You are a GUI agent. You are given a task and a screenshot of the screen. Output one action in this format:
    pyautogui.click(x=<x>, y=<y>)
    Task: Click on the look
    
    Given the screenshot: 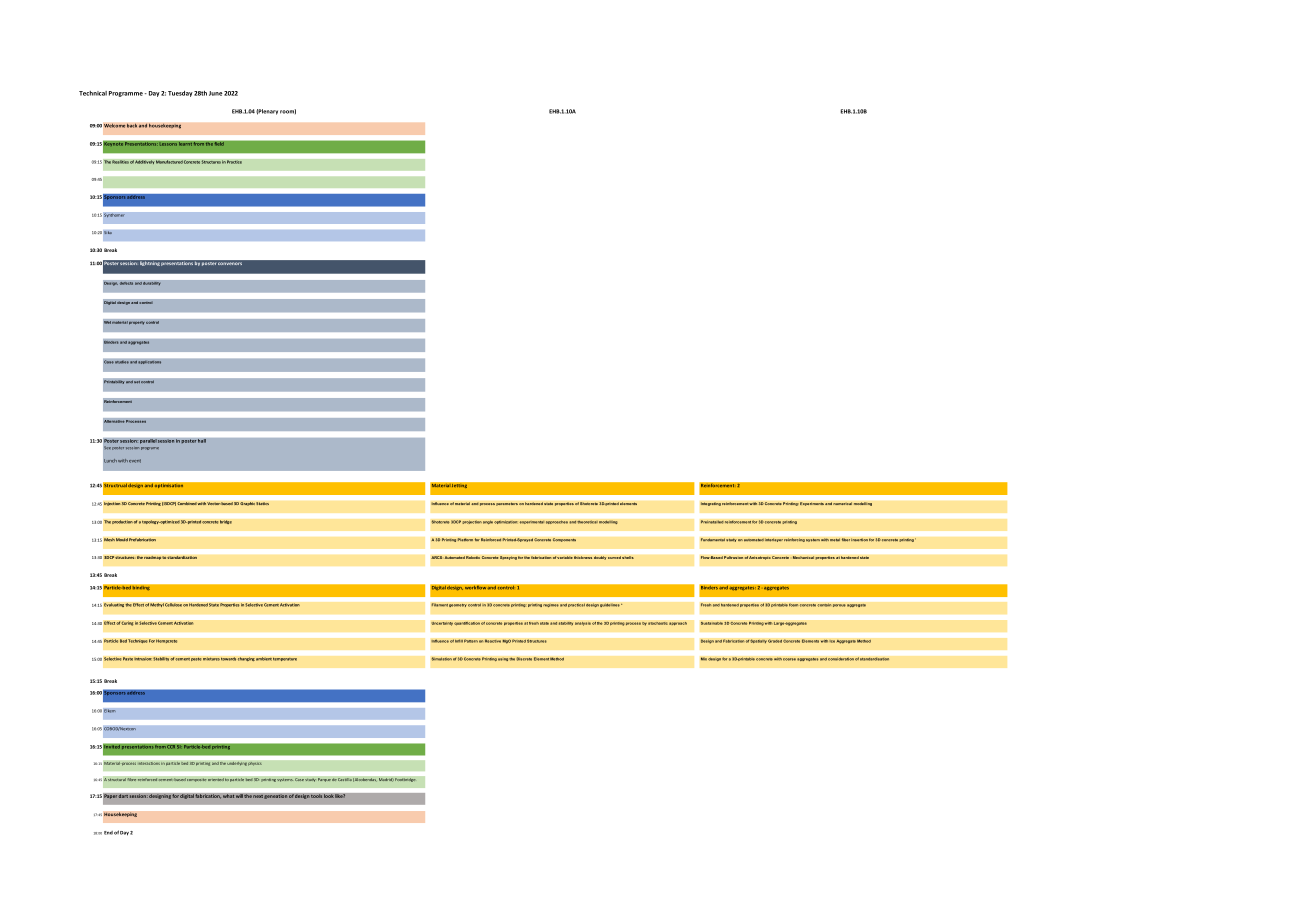 What is the action you would take?
    pyautogui.click(x=329, y=796)
